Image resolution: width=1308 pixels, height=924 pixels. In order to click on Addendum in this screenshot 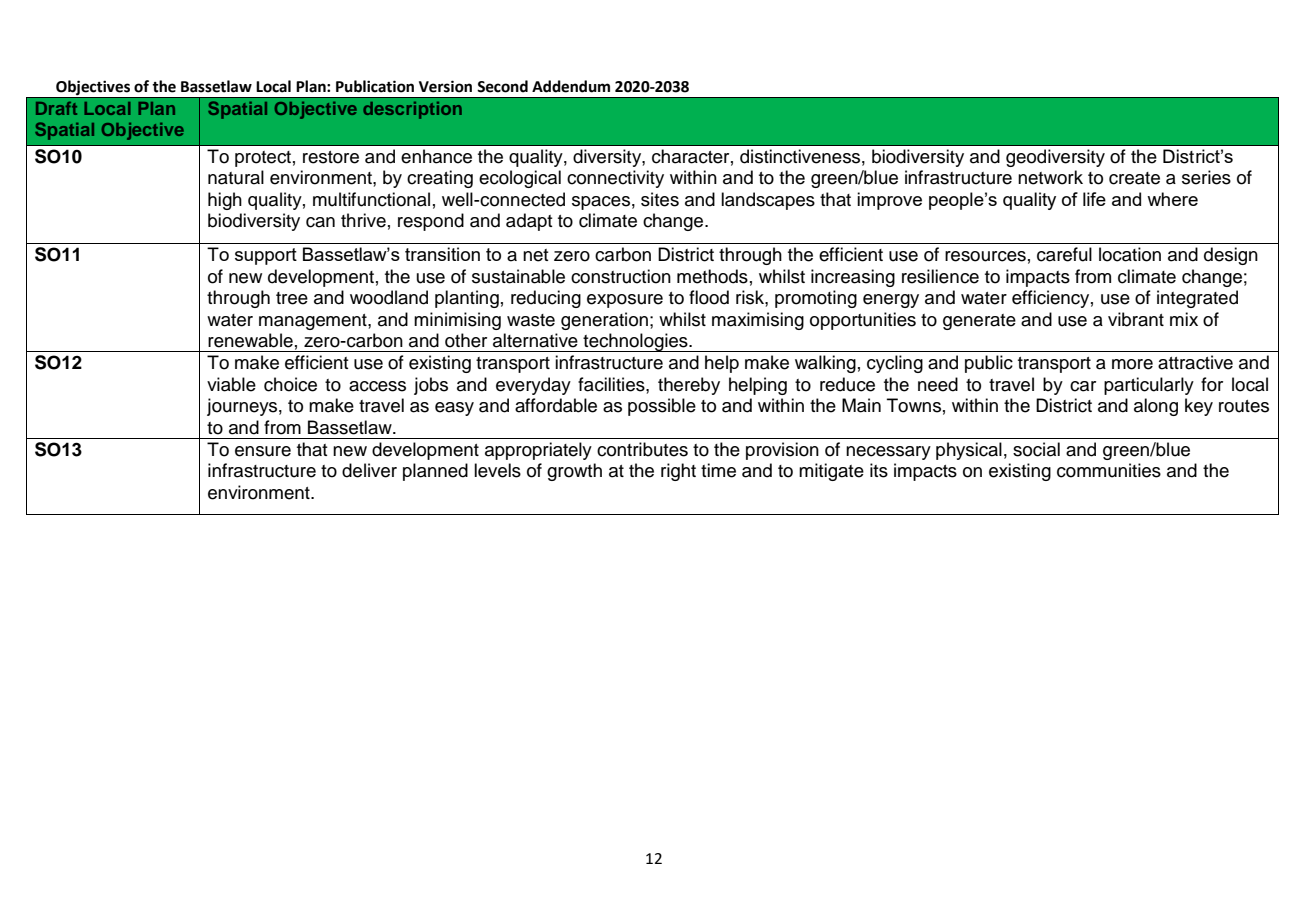, I will do `click(571, 86)`.
